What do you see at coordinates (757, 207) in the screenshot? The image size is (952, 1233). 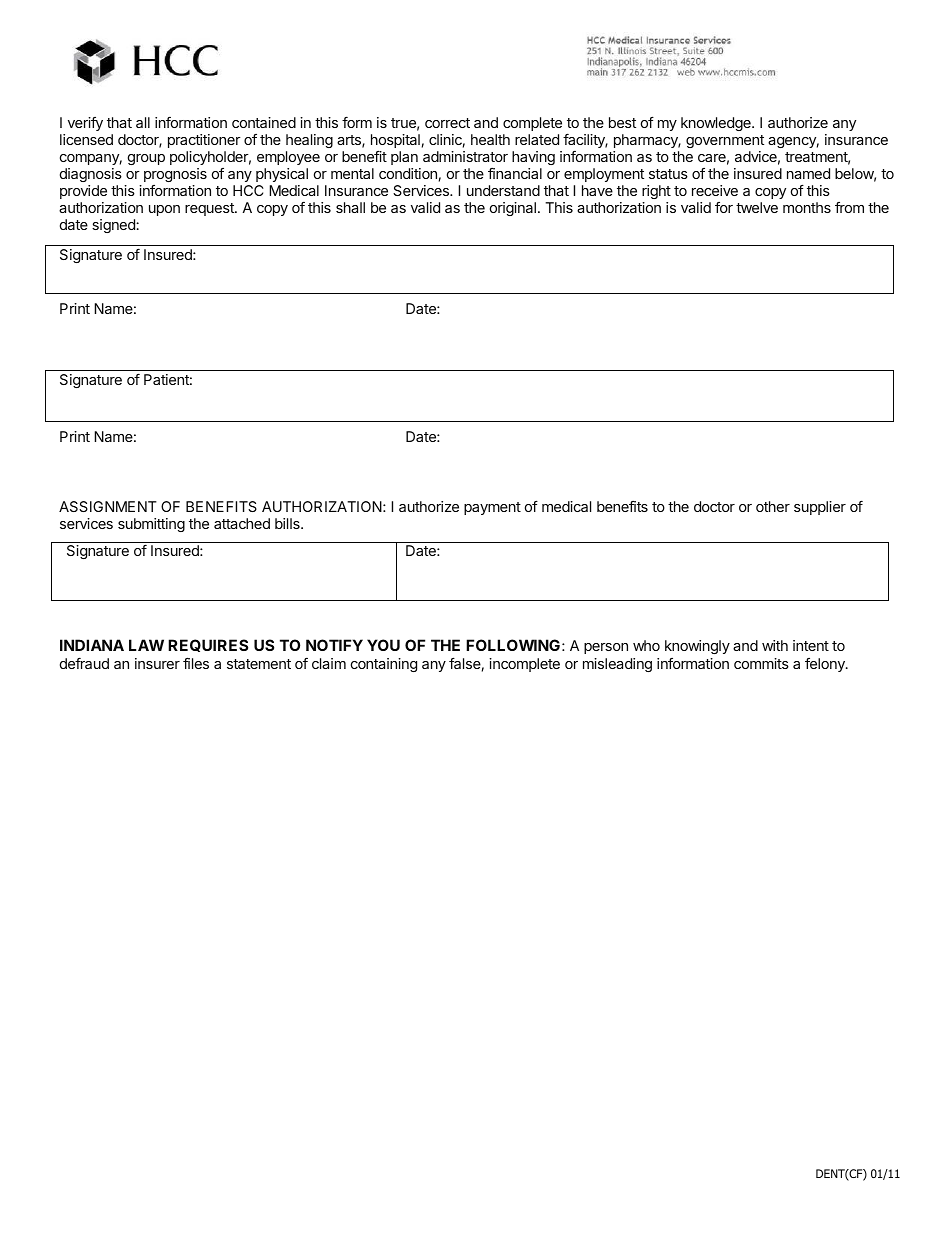 I see `twelve` at bounding box center [757, 207].
